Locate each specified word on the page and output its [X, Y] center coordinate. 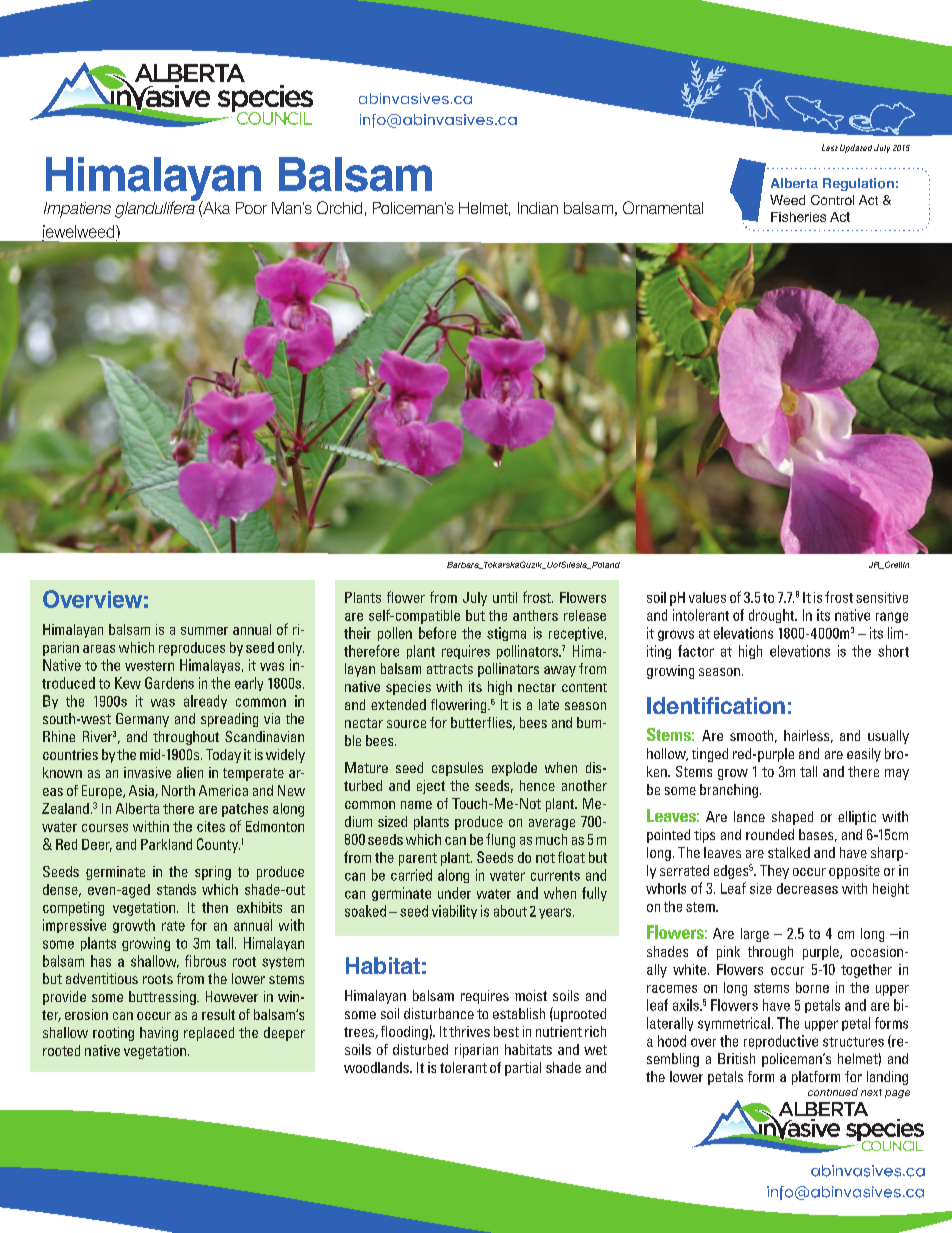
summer [204, 631]
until [505, 597]
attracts [450, 669]
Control [832, 200]
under [454, 893]
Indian [538, 208]
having [159, 1034]
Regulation [858, 184]
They [774, 872]
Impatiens [77, 210]
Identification [716, 705]
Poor [251, 208]
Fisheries [798, 217]
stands [176, 889]
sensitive [882, 597]
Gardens [169, 683]
